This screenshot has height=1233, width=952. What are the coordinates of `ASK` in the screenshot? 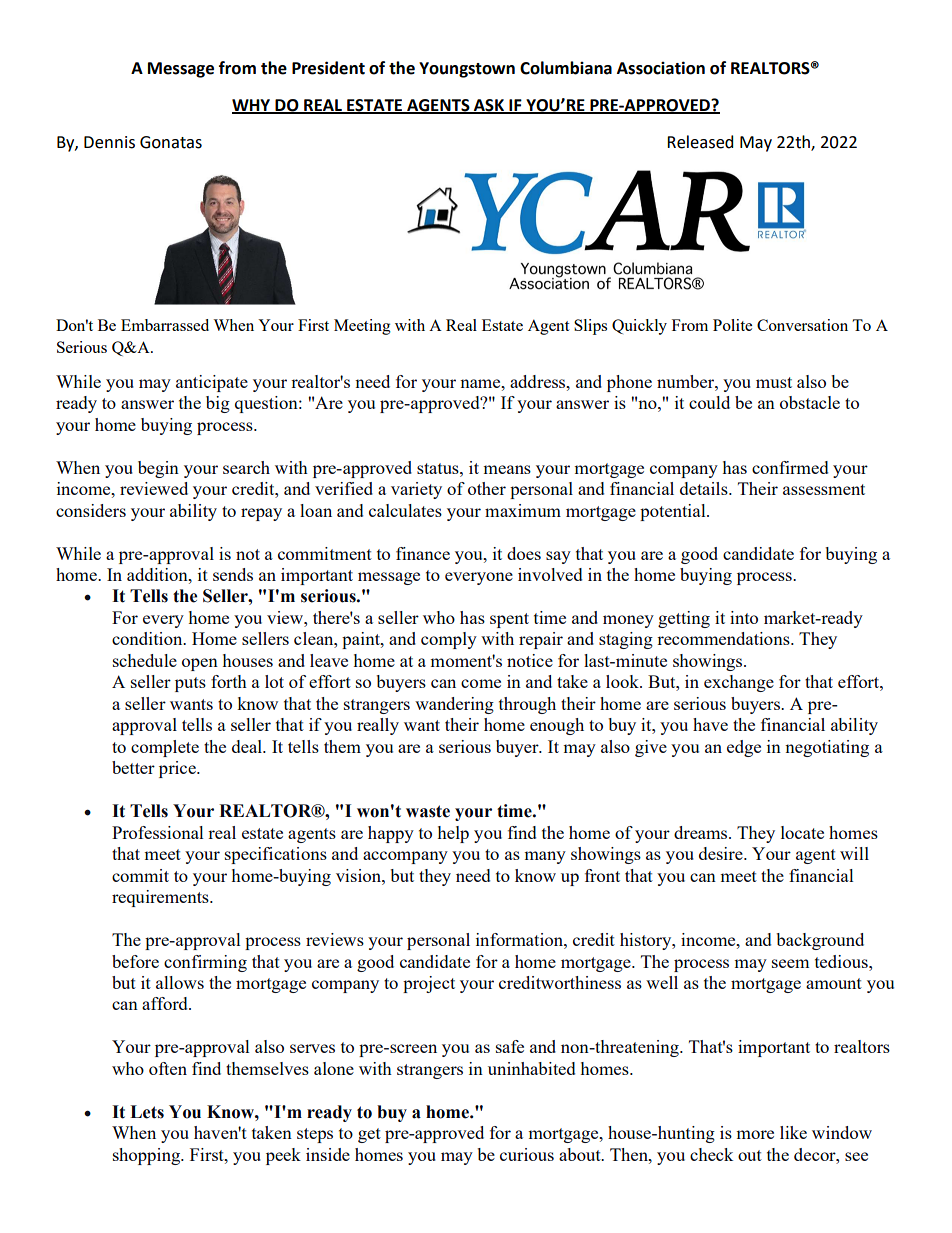 It's located at (489, 106).
